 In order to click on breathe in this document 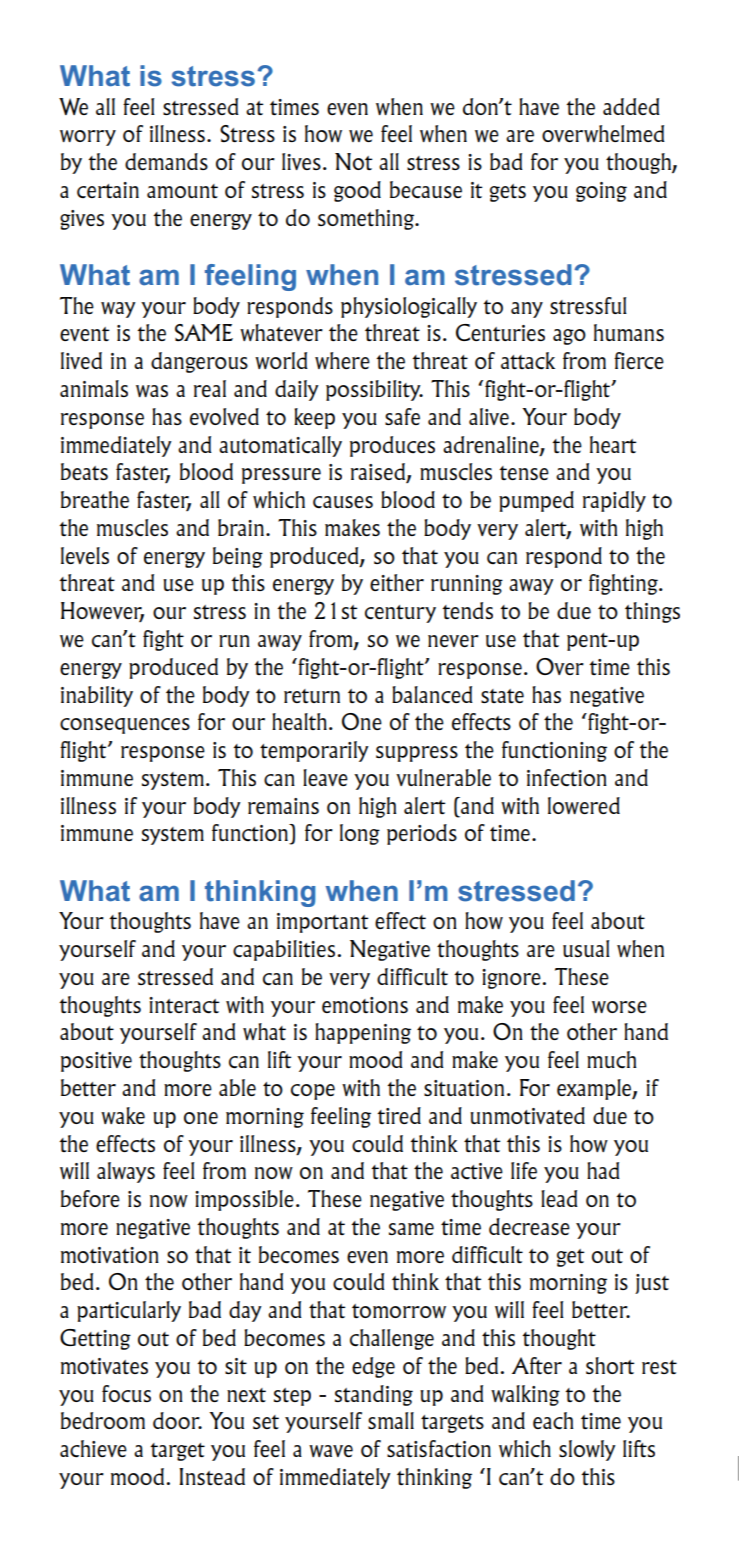, I will do `click(95, 499)`.
